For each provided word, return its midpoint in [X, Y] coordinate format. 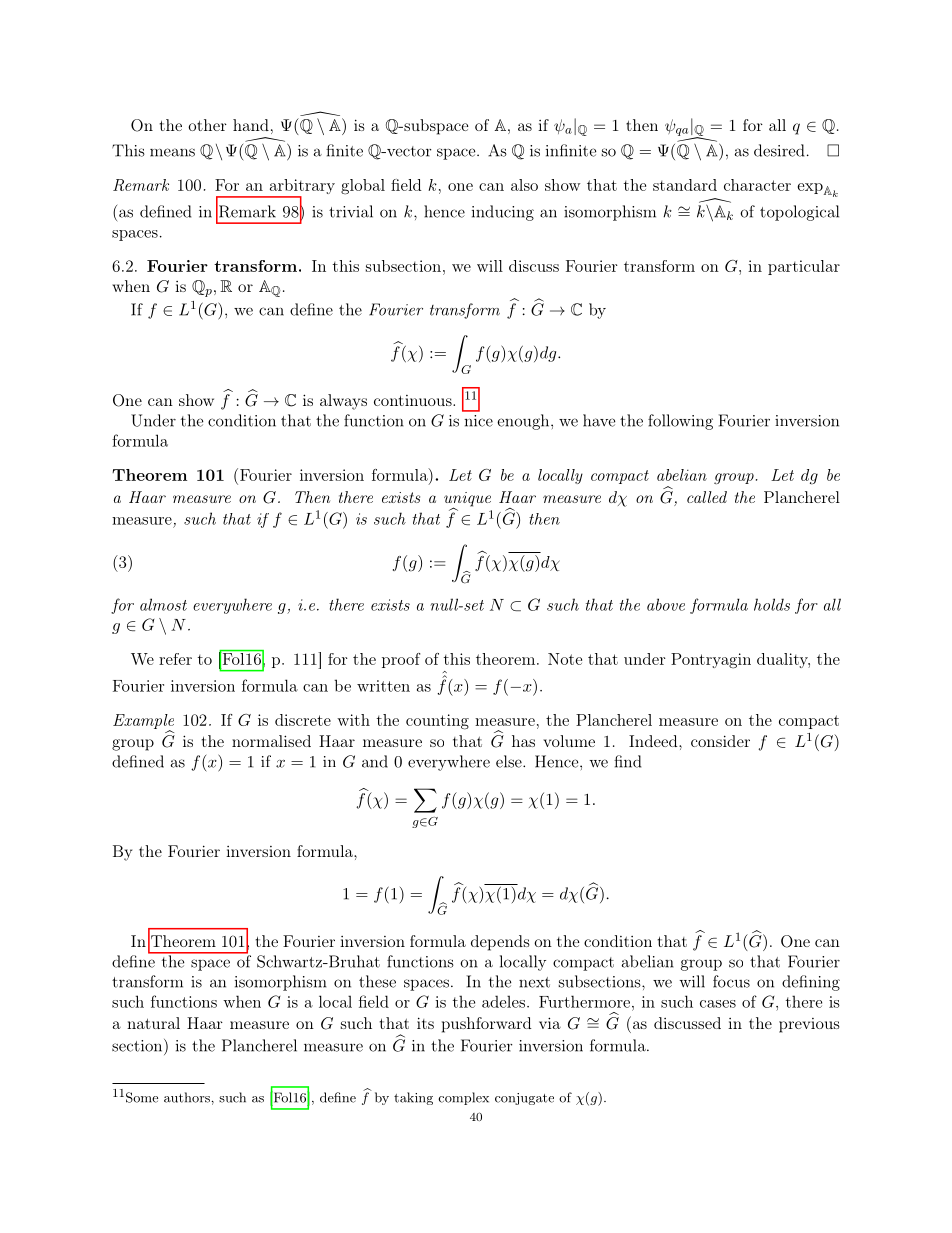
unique [467, 500]
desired [779, 150]
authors [187, 1097]
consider [720, 741]
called [707, 497]
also [524, 185]
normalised [271, 741]
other [207, 125]
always [343, 402]
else [510, 761]
